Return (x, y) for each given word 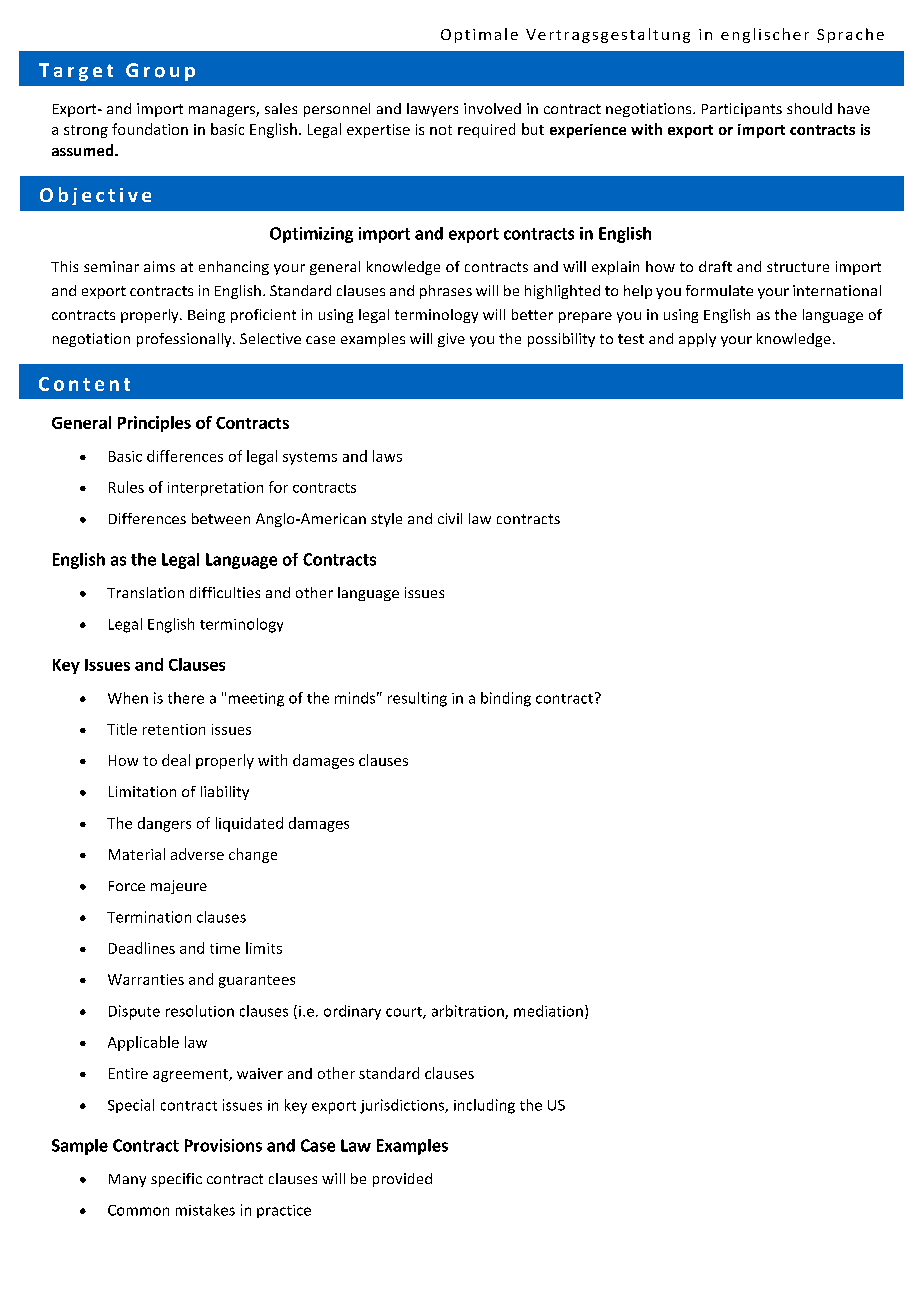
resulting (417, 699)
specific (176, 1180)
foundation (150, 129)
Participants (742, 110)
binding (506, 699)
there (186, 698)
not (441, 130)
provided (402, 1180)
